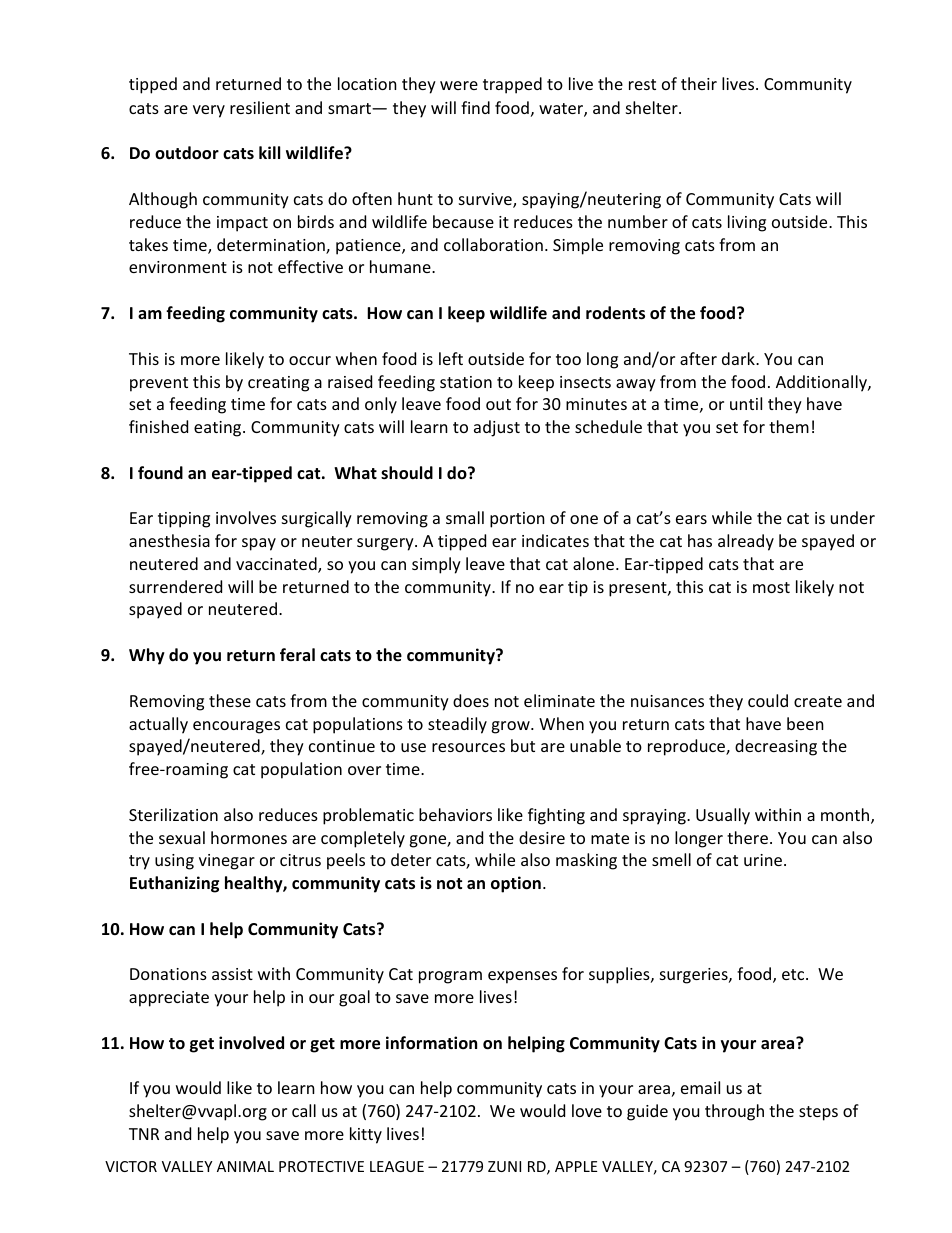 The width and height of the screenshot is (952, 1233). What do you see at coordinates (175, 586) in the screenshot?
I see `surrendered` at bounding box center [175, 586].
